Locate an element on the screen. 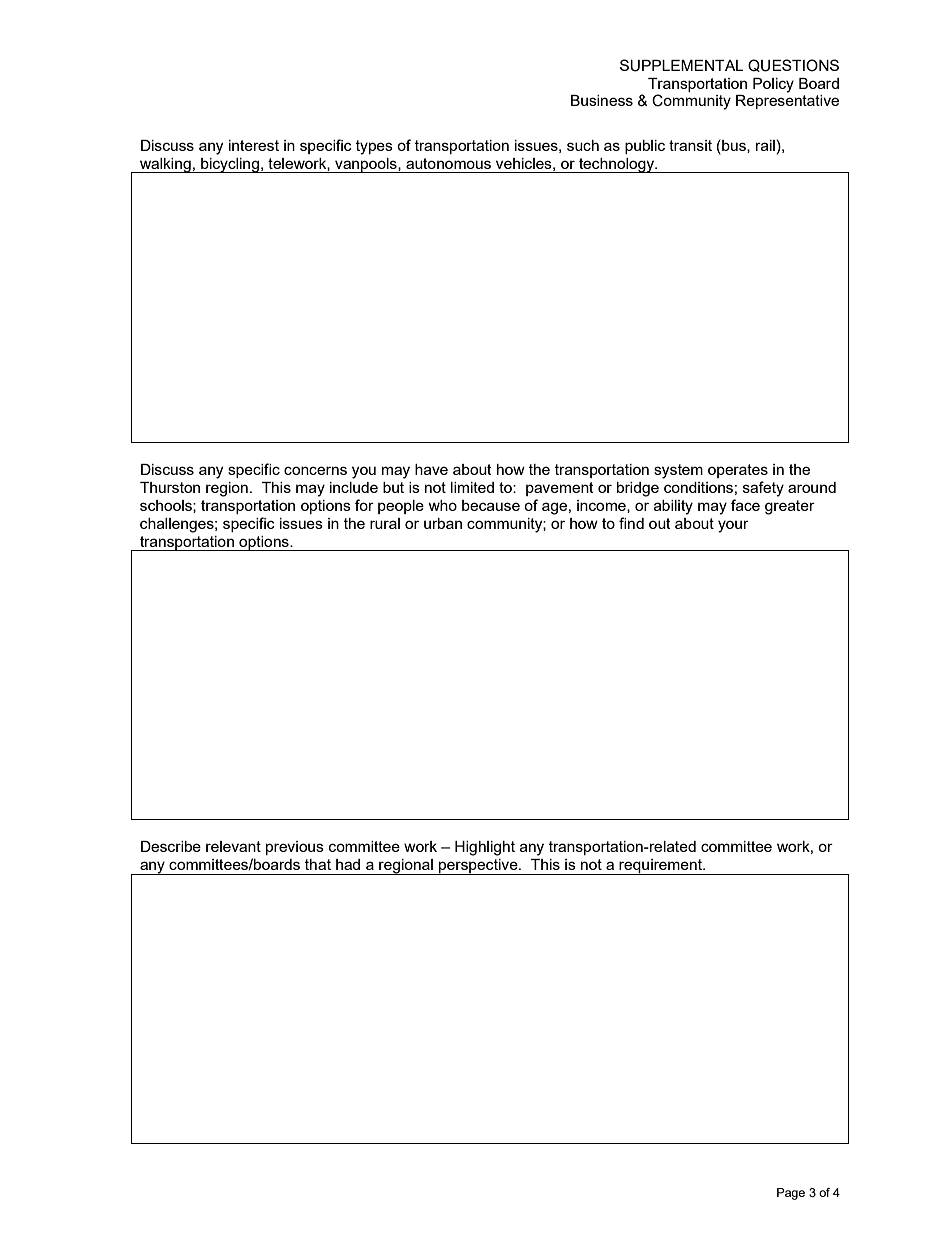 Image resolution: width=952 pixels, height=1233 pixels. had is located at coordinates (348, 864).
